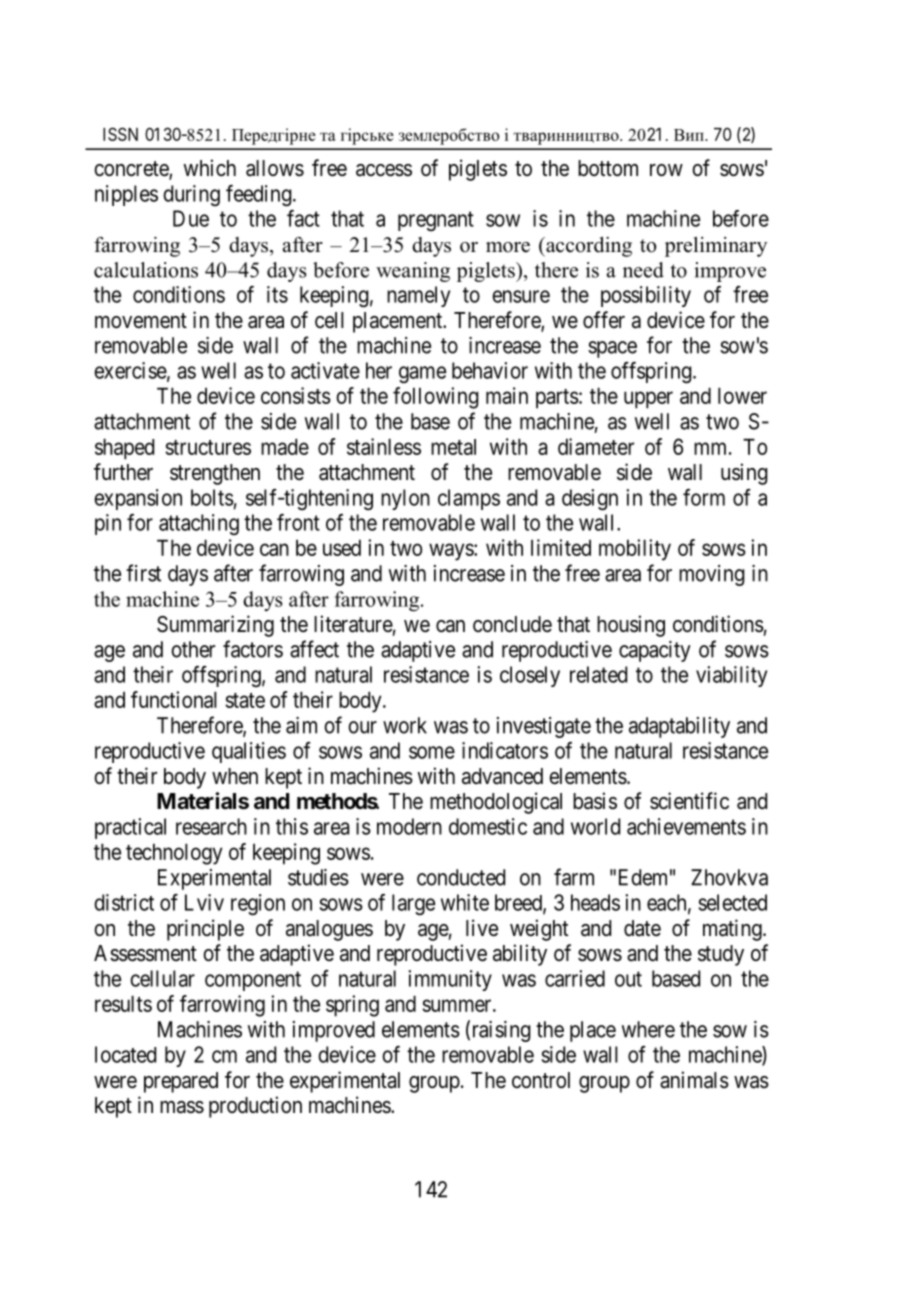 The image size is (924, 1311). Describe the element at coordinates (541, 1080) in the screenshot. I see `control` at that location.
